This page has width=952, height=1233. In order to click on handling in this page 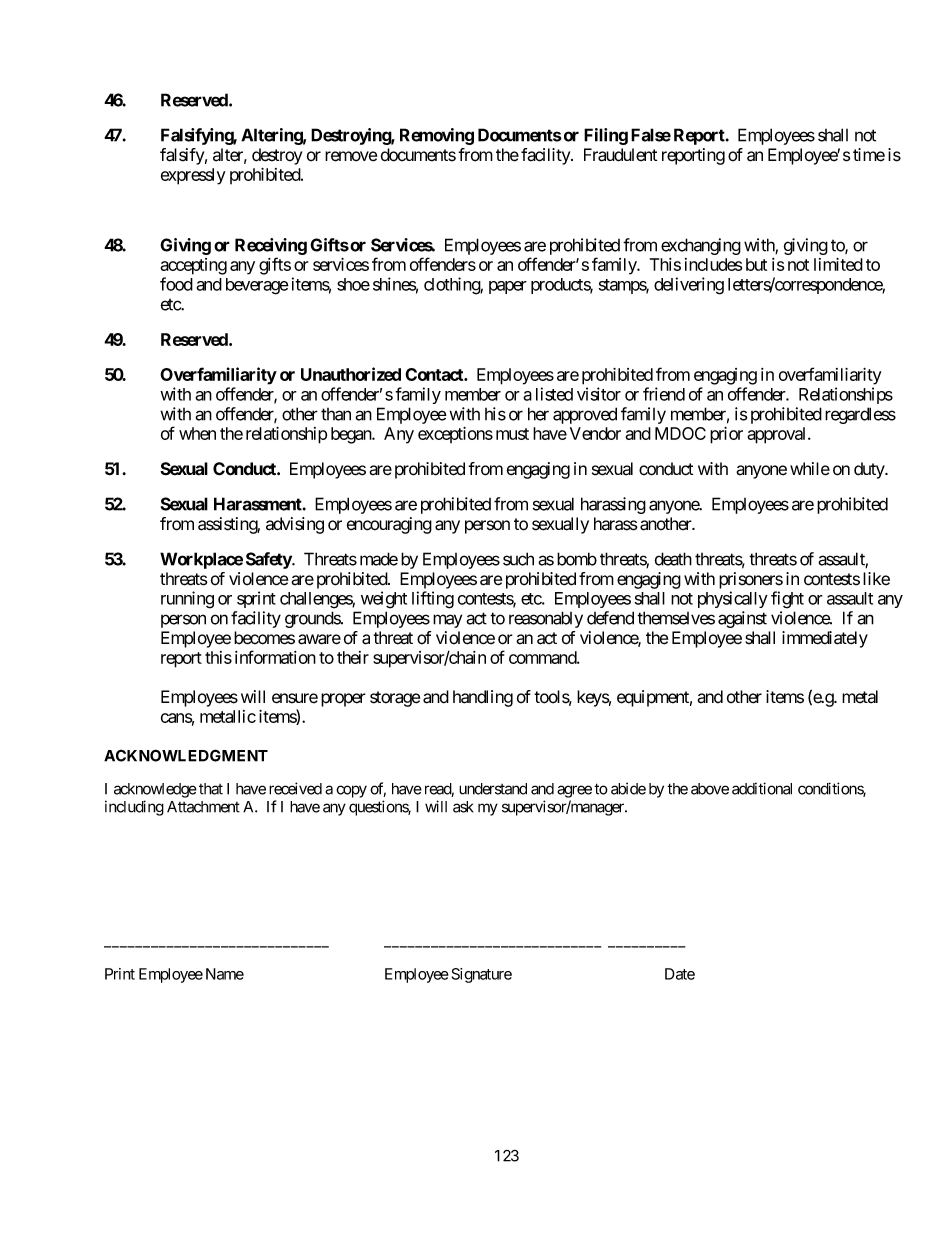, I will do `click(483, 698)`.
